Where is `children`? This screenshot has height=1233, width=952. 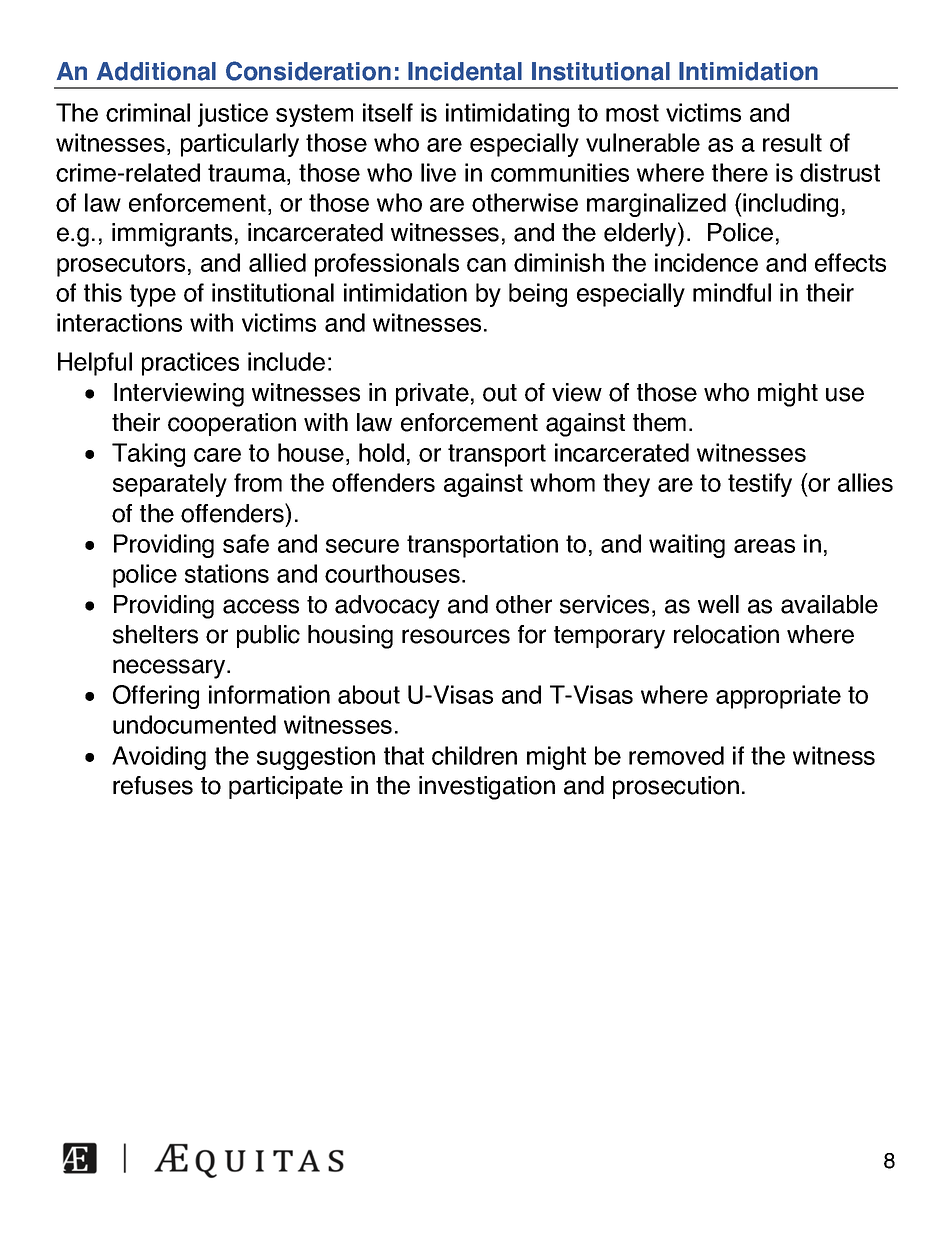
children is located at coordinates (474, 755).
